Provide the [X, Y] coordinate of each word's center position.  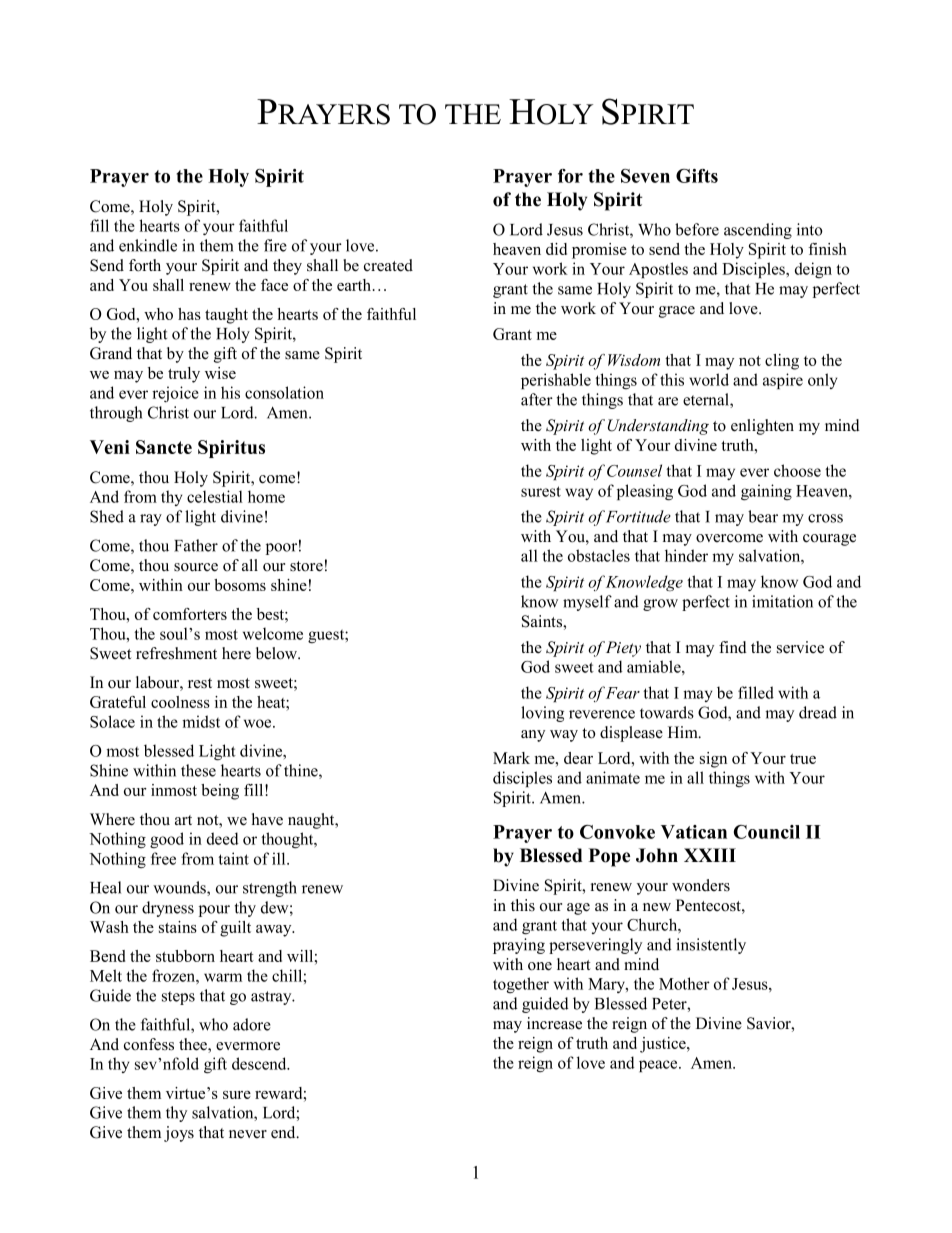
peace [659, 1066]
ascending [758, 231]
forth [145, 265]
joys [179, 1134]
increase [554, 1023]
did [556, 249]
